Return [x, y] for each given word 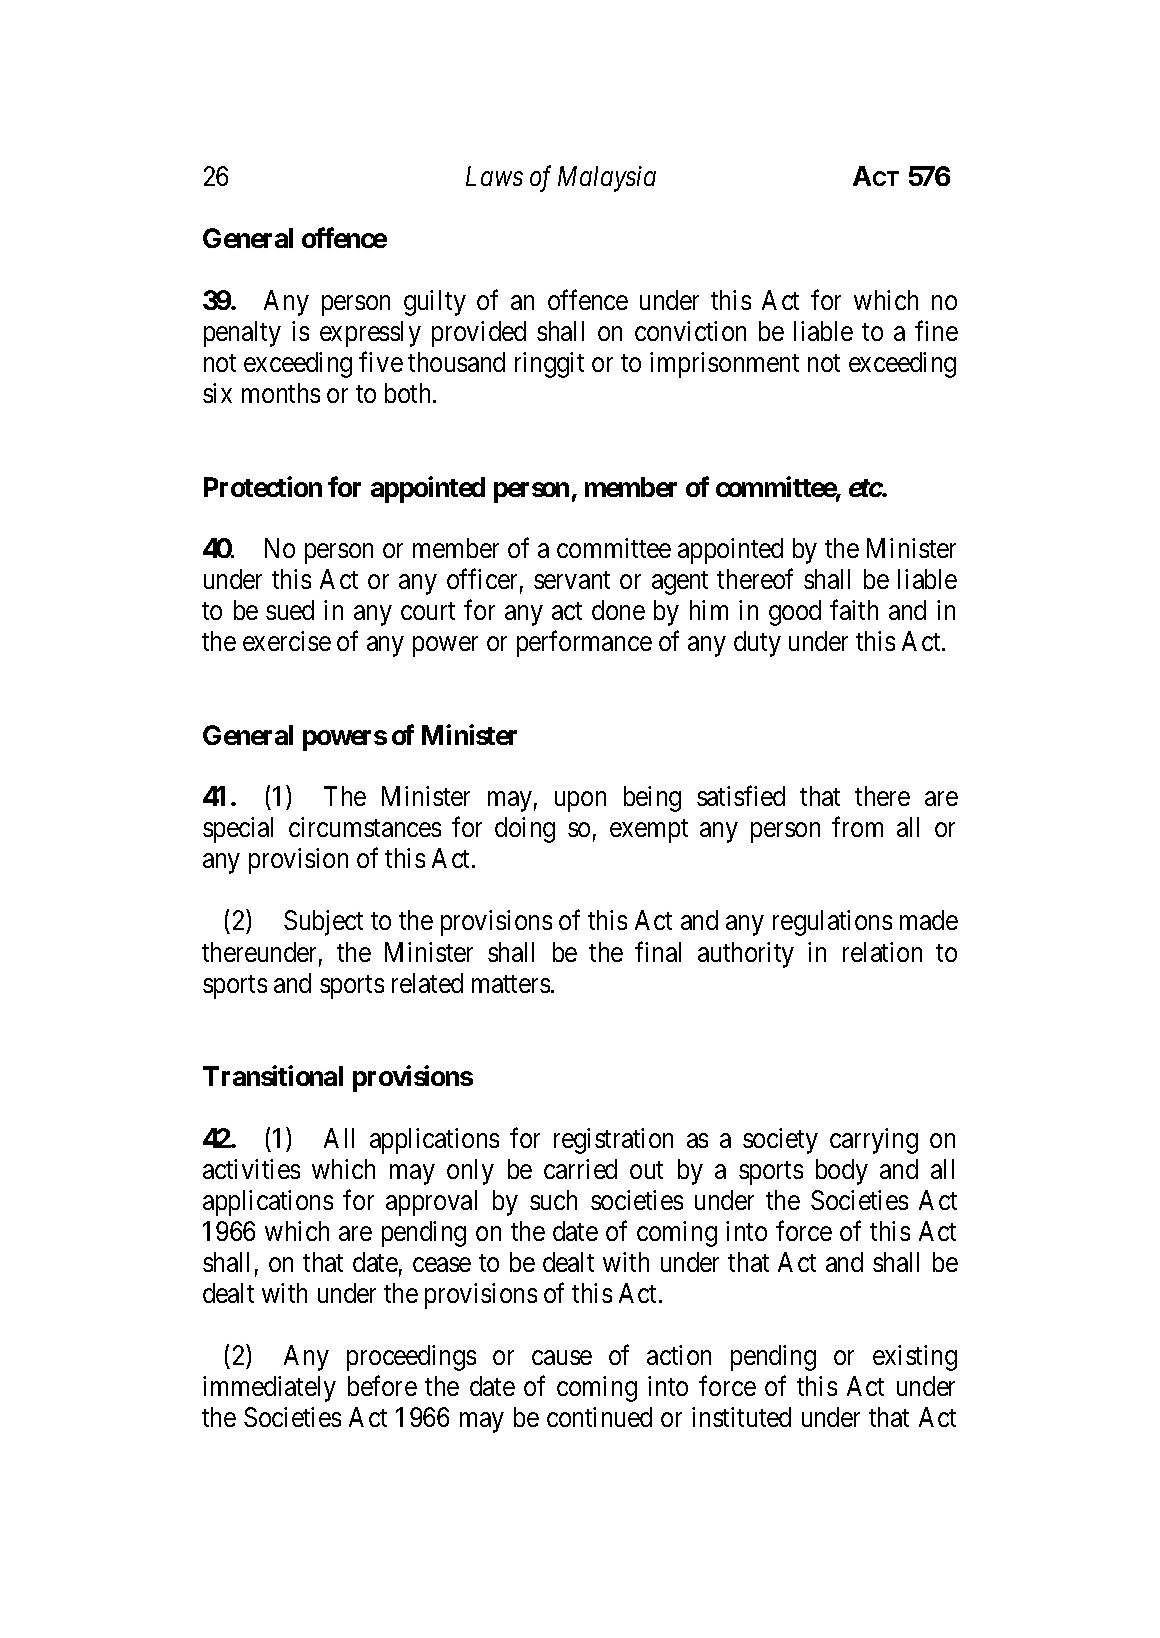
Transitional [273, 1076]
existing [915, 1358]
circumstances [365, 827]
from [857, 827]
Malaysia [607, 179]
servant [572, 580]
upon [580, 802]
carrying [874, 1141]
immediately [269, 1389]
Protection [263, 486]
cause [562, 1358]
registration [613, 1141]
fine [936, 330]
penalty [242, 334]
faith [854, 610]
